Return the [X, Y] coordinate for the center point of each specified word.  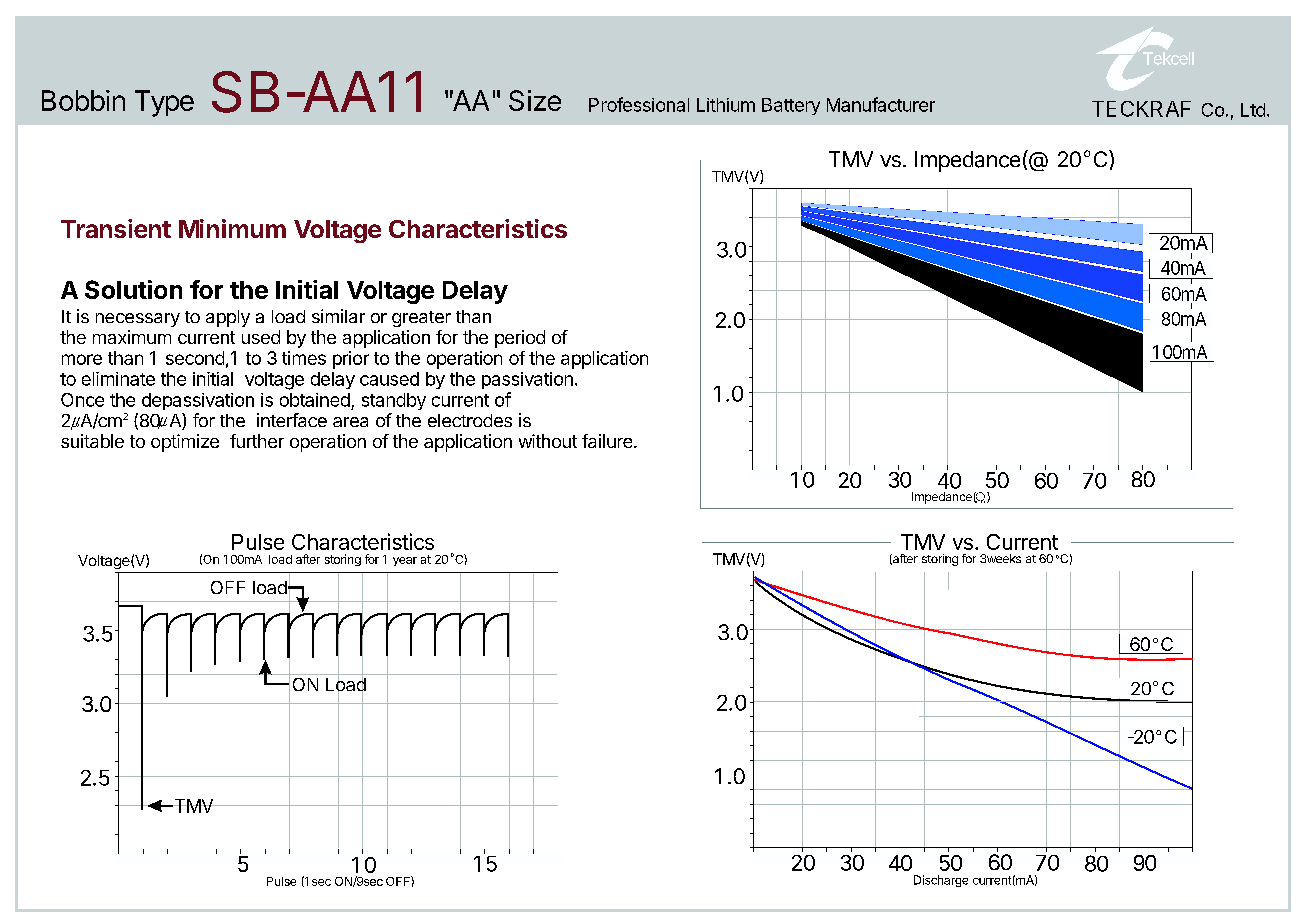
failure [608, 441]
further [257, 441]
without [548, 441]
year [405, 561]
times [304, 358]
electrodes [470, 420]
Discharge [941, 881]
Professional [639, 104]
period [520, 339]
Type [164, 103]
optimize [185, 443]
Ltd [1253, 110]
